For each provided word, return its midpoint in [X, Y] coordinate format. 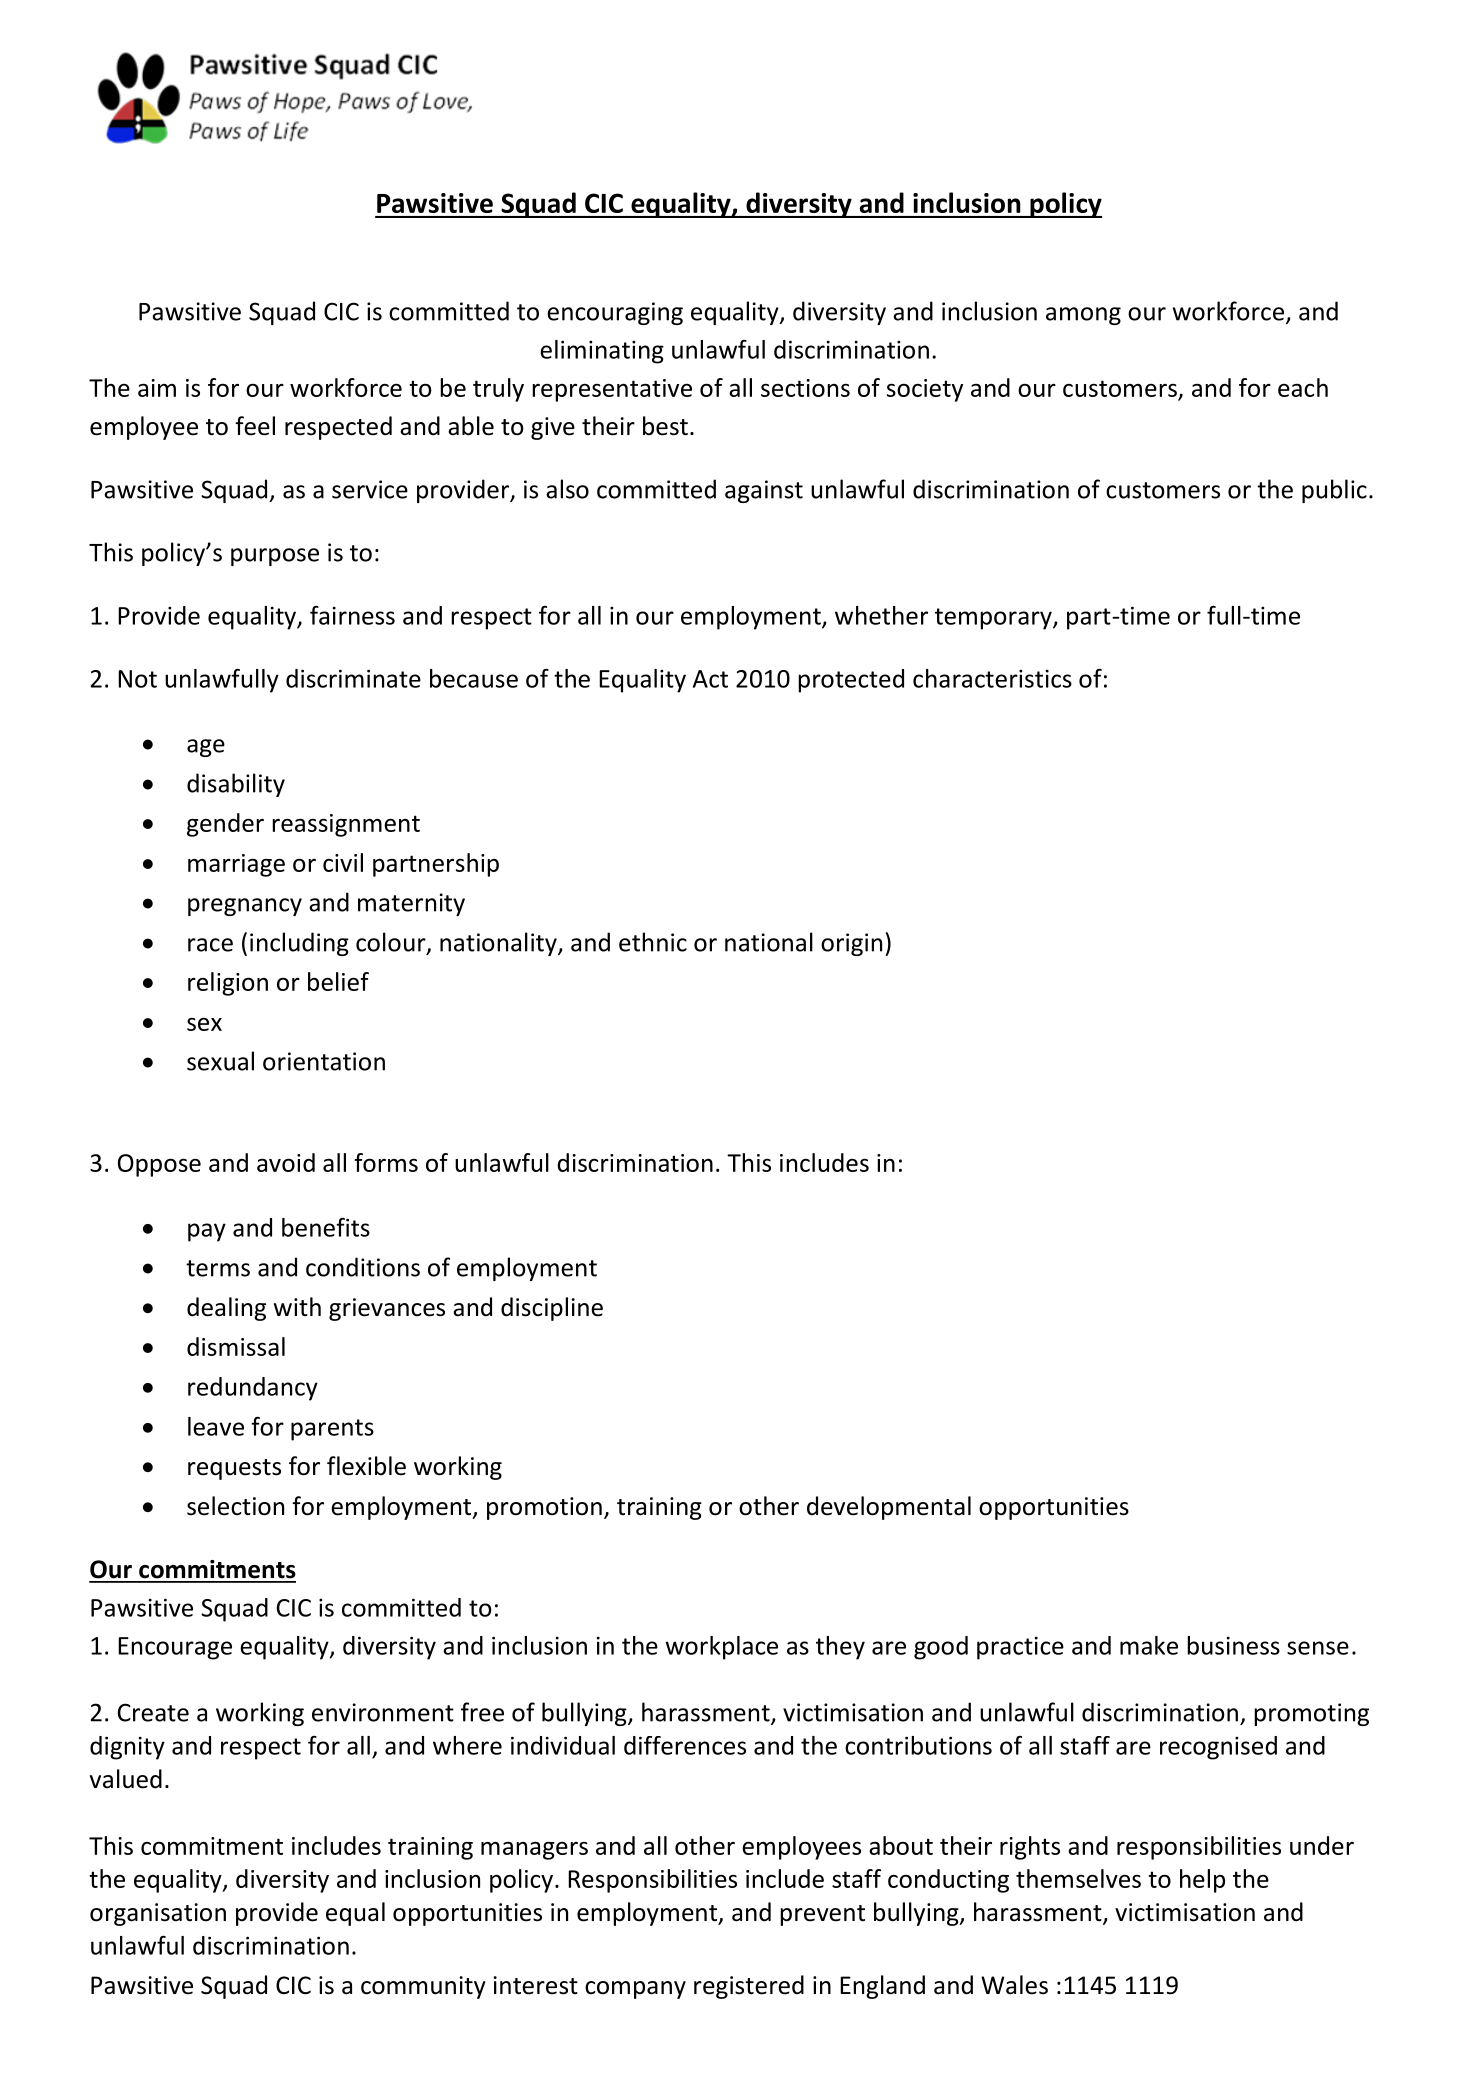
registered [749, 1987]
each [1303, 387]
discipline [552, 1309]
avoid [286, 1162]
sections [805, 388]
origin [851, 944]
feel [255, 426]
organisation [158, 1914]
